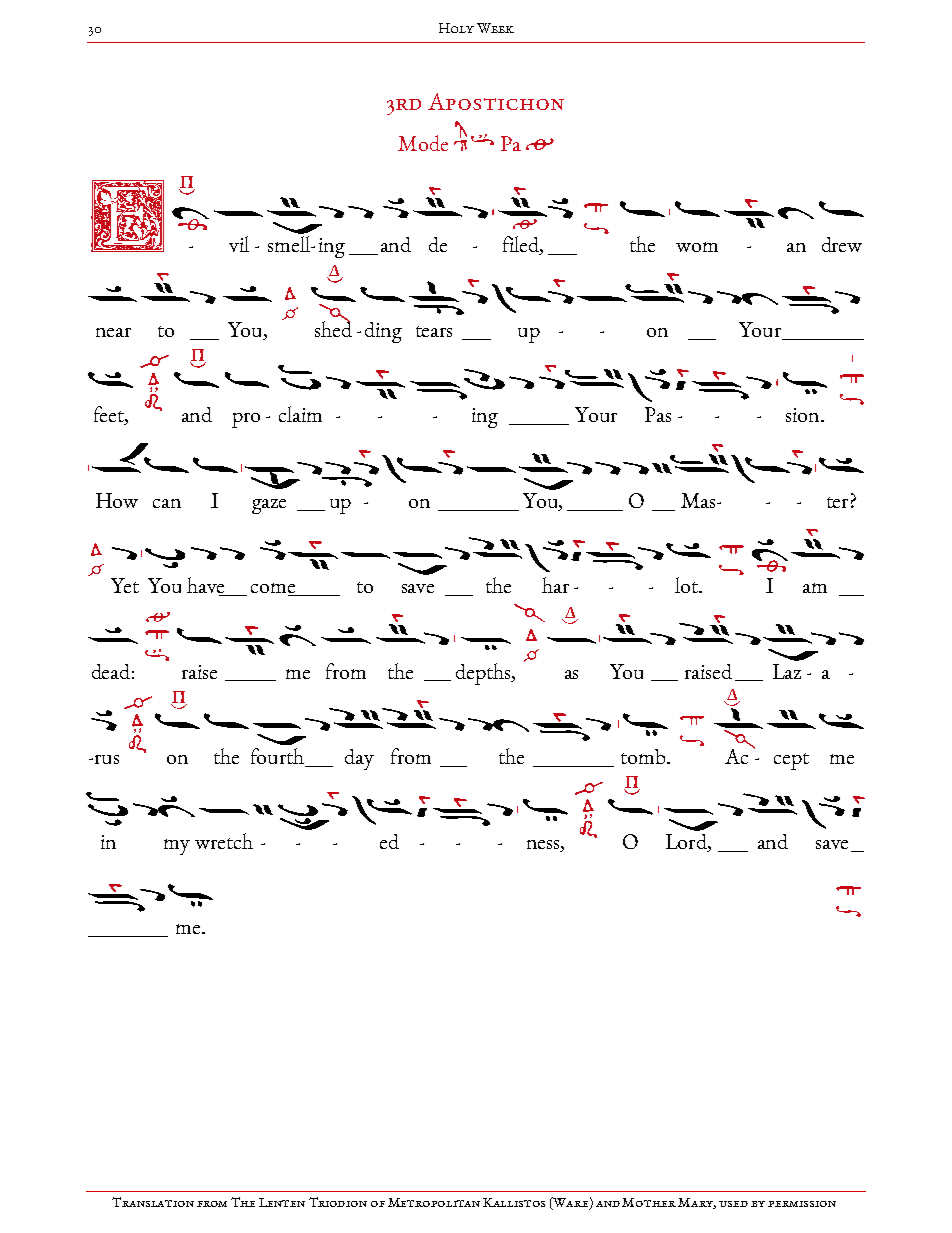 This document has height=1233, width=952. What do you see at coordinates (239, 244) in the document?
I see `vil` at bounding box center [239, 244].
